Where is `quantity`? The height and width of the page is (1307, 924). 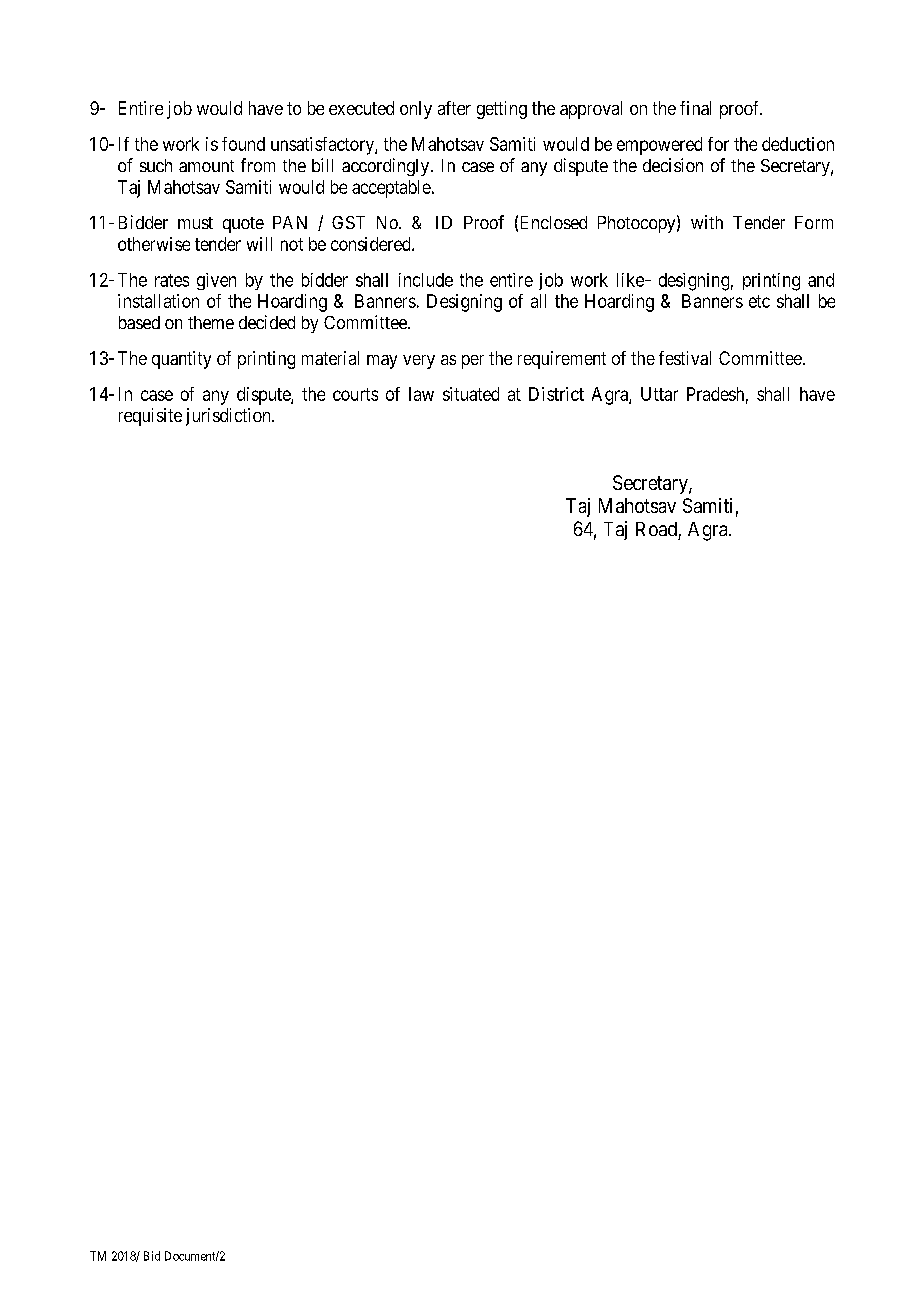 quantity is located at coordinates (181, 360).
